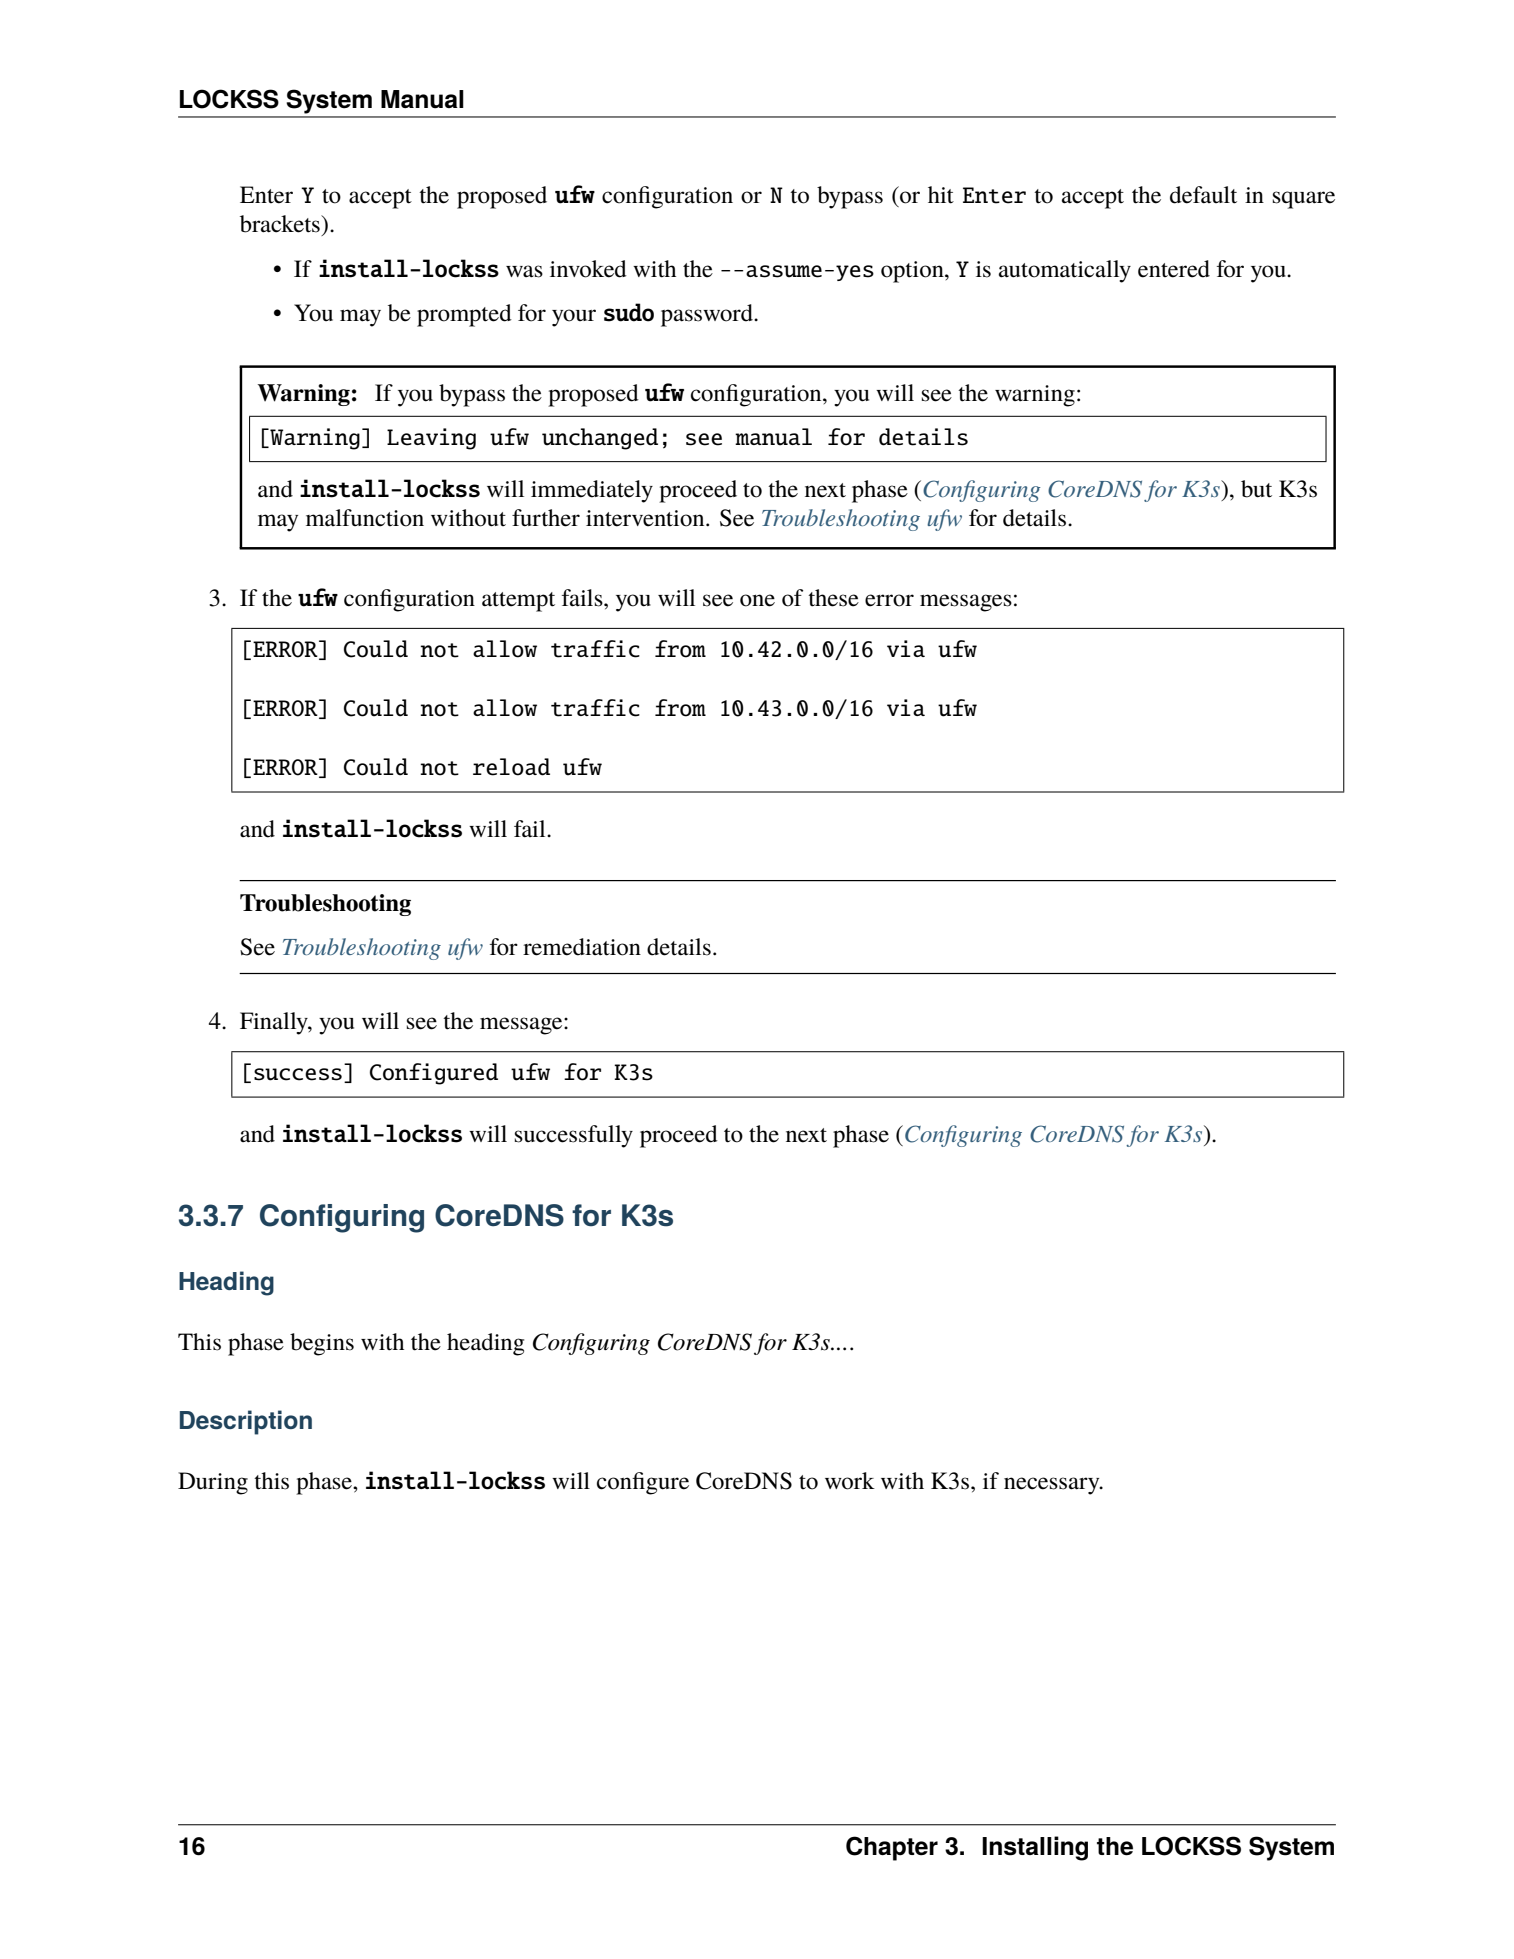 This image has height=1959, width=1514. Describe the element at coordinates (850, 1481) in the image. I see `work` at that location.
